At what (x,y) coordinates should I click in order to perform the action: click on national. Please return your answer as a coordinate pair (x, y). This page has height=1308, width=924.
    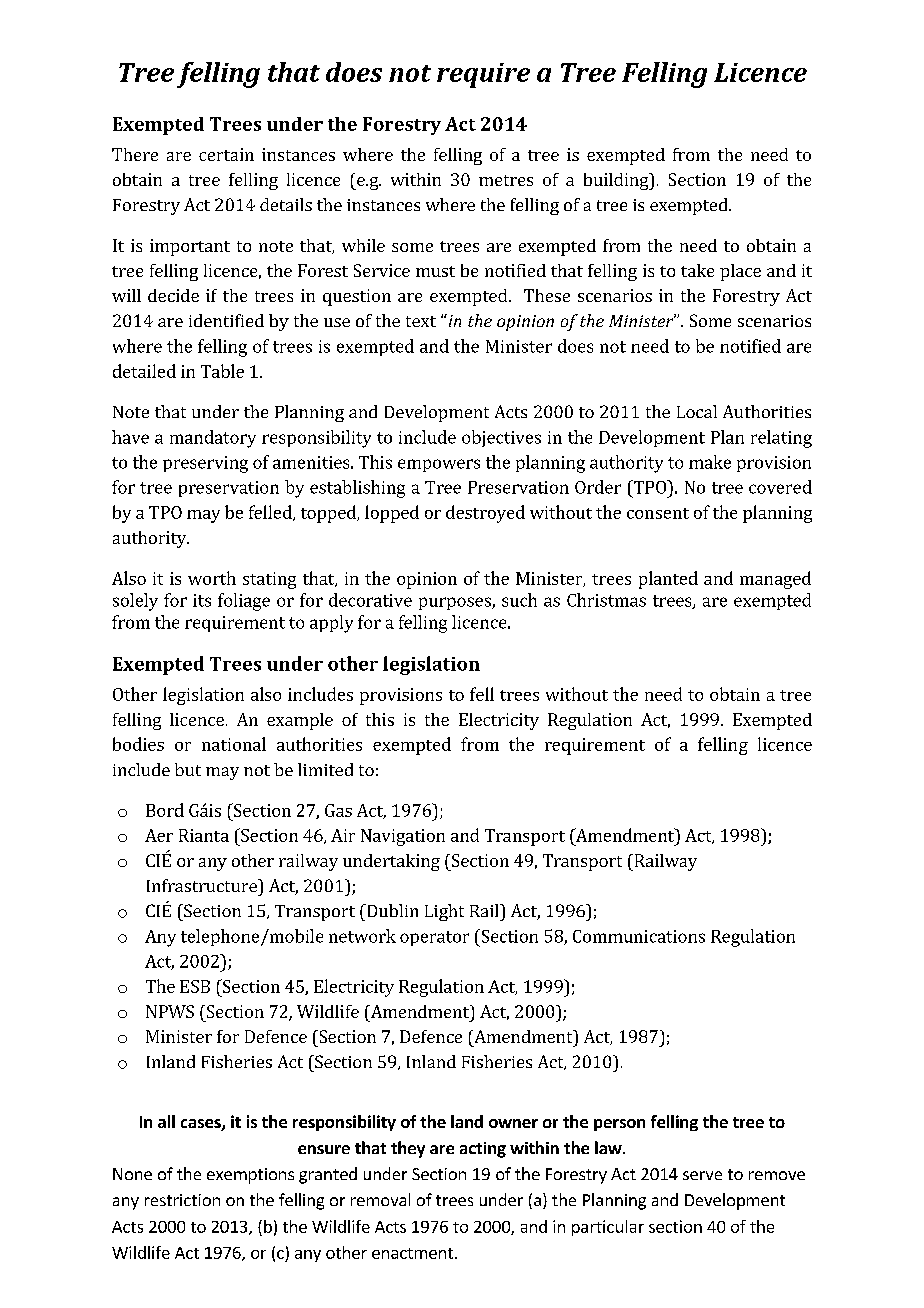
    Looking at the image, I should click on (234, 744).
